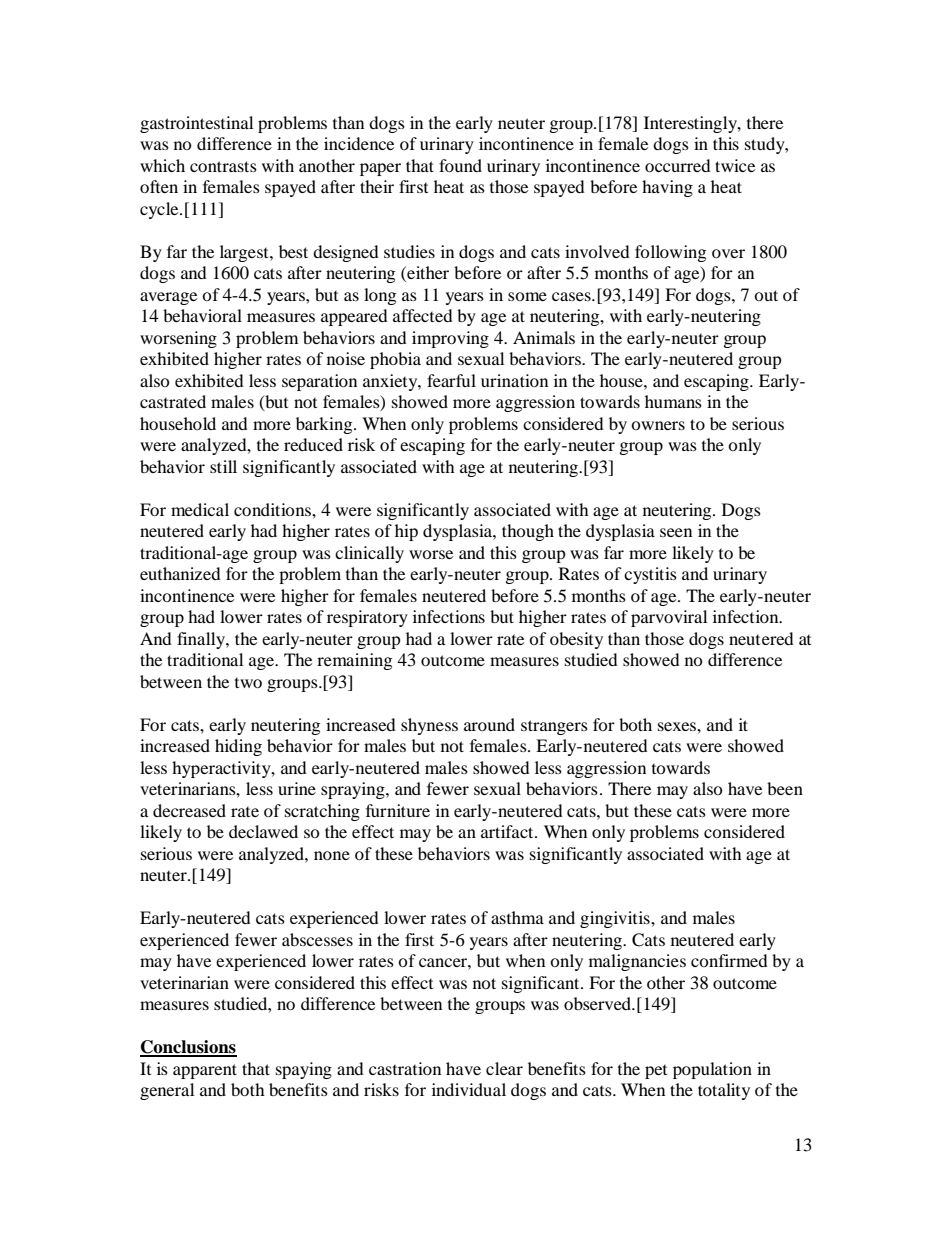 The width and height of the page is (952, 1233). What do you see at coordinates (223, 466) in the page?
I see `still` at bounding box center [223, 466].
